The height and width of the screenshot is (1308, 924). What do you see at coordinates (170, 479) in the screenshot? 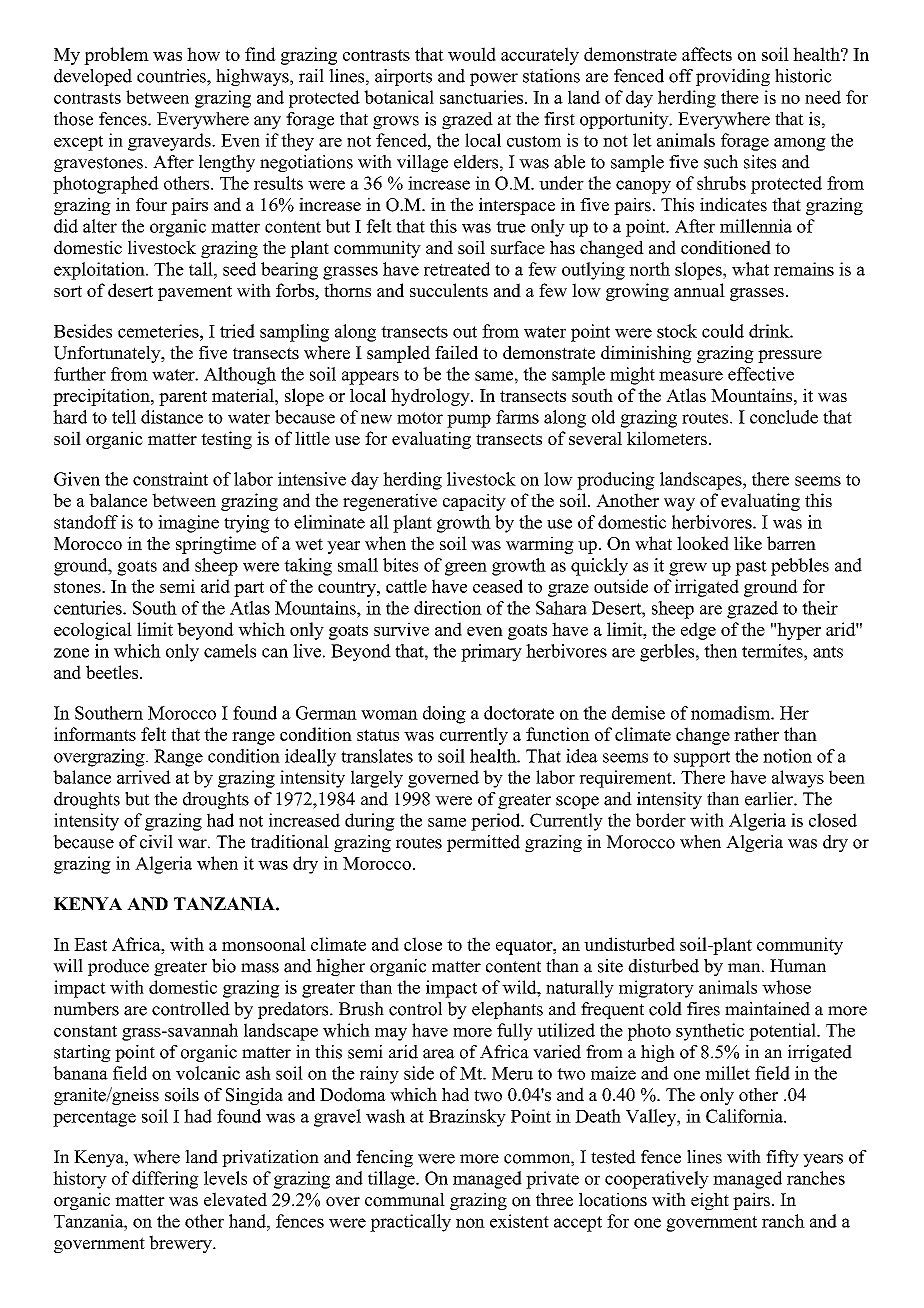
I see `constraint` at bounding box center [170, 479].
